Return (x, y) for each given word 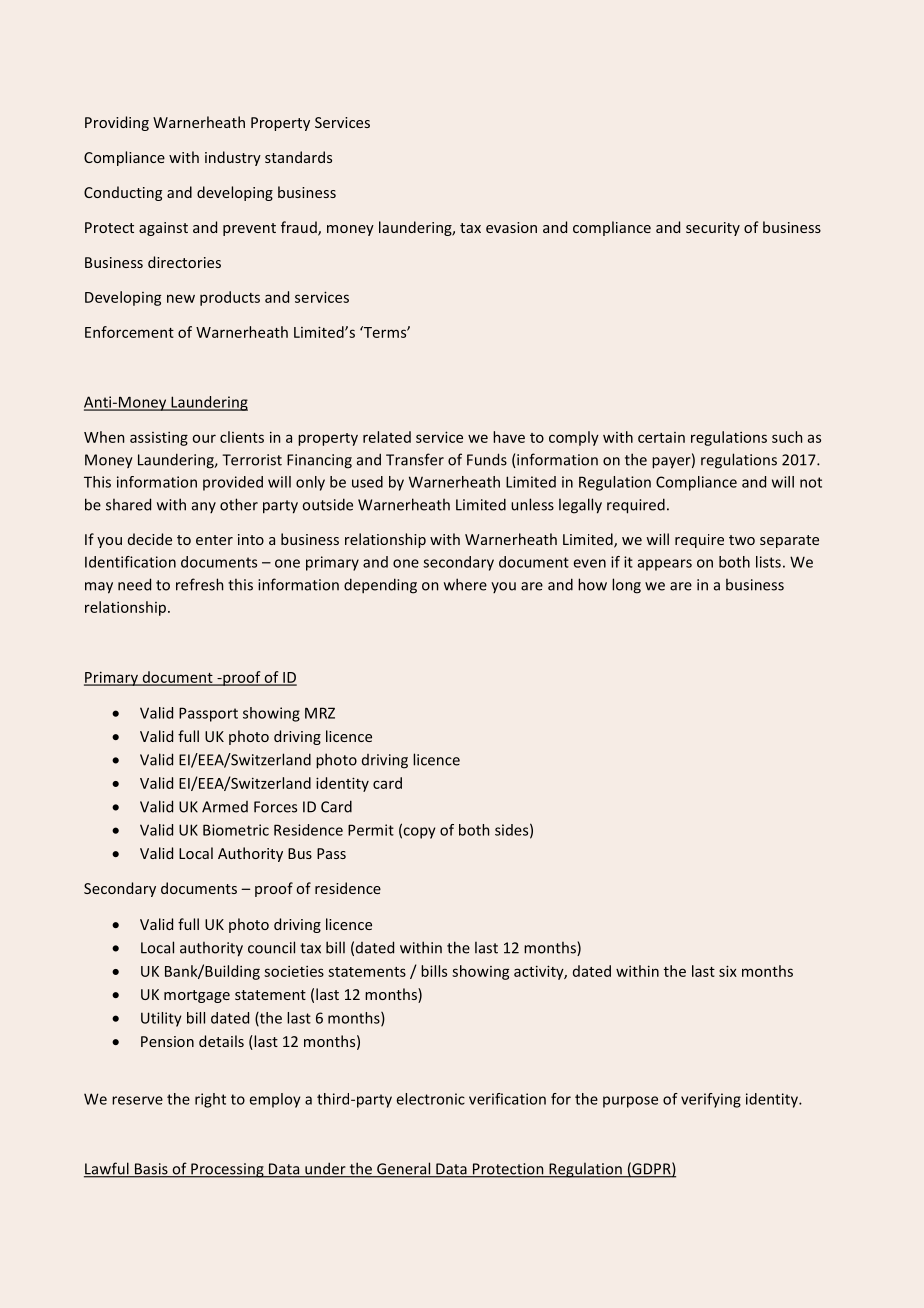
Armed (225, 807)
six (728, 971)
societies (294, 971)
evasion (511, 227)
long (626, 586)
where (465, 584)
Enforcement (129, 332)
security (713, 229)
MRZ (320, 713)
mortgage (197, 996)
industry (233, 158)
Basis (151, 1170)
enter (214, 540)
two (742, 540)
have (509, 437)
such (787, 437)
